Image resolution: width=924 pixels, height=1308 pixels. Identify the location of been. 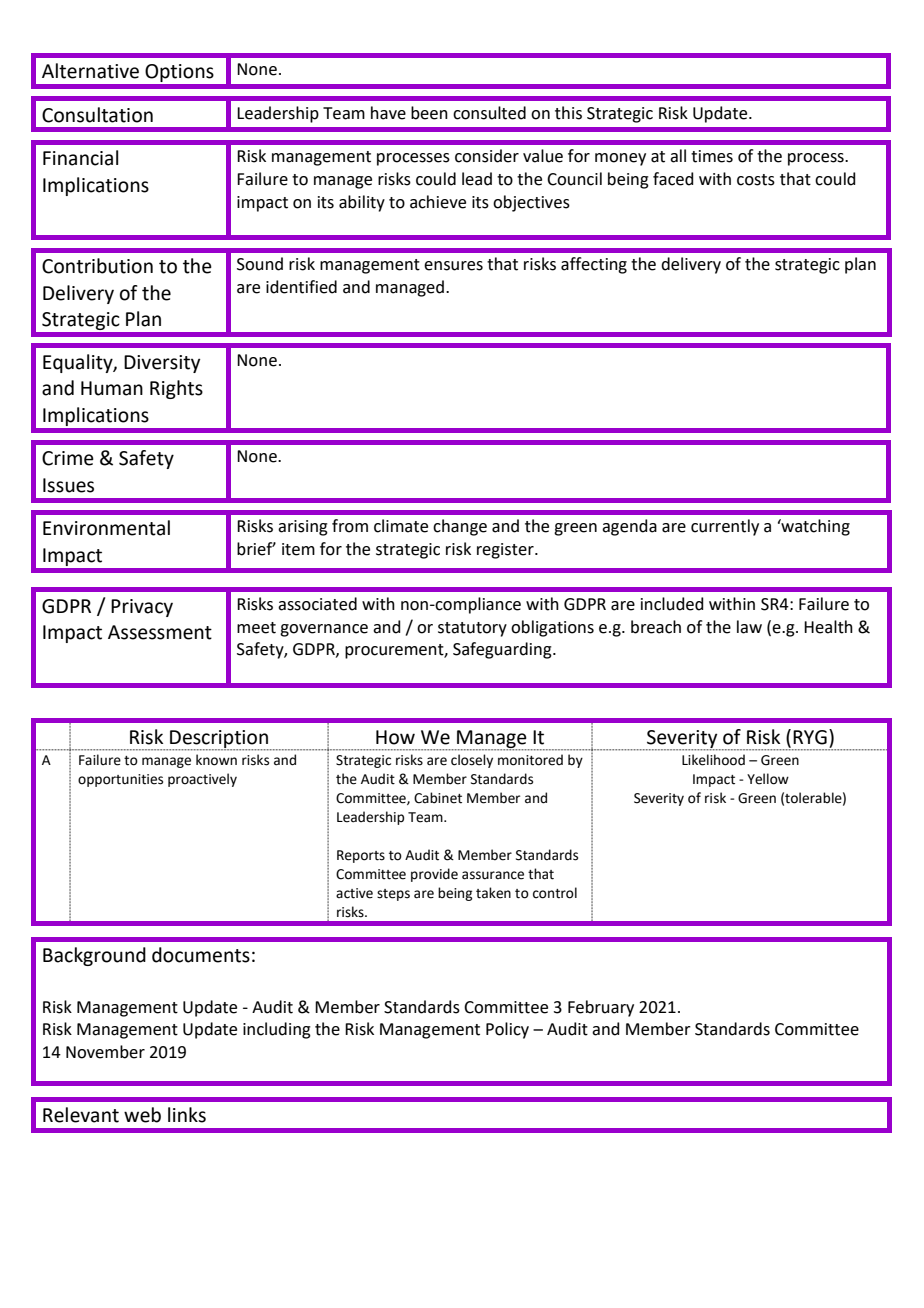
(429, 113).
